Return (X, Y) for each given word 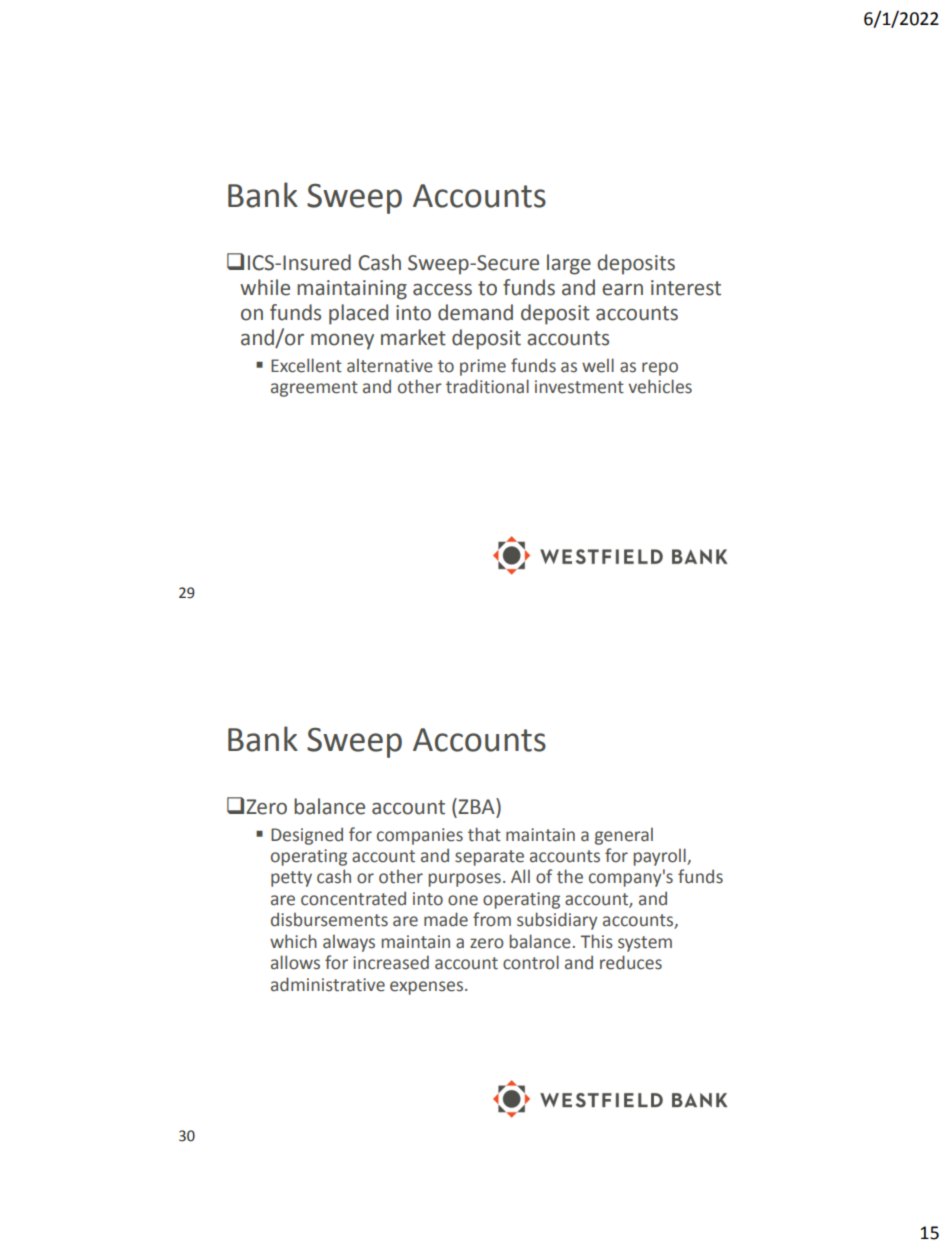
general (624, 836)
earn (622, 290)
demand (475, 312)
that (484, 834)
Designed (307, 836)
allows (295, 962)
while (265, 287)
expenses (428, 988)
